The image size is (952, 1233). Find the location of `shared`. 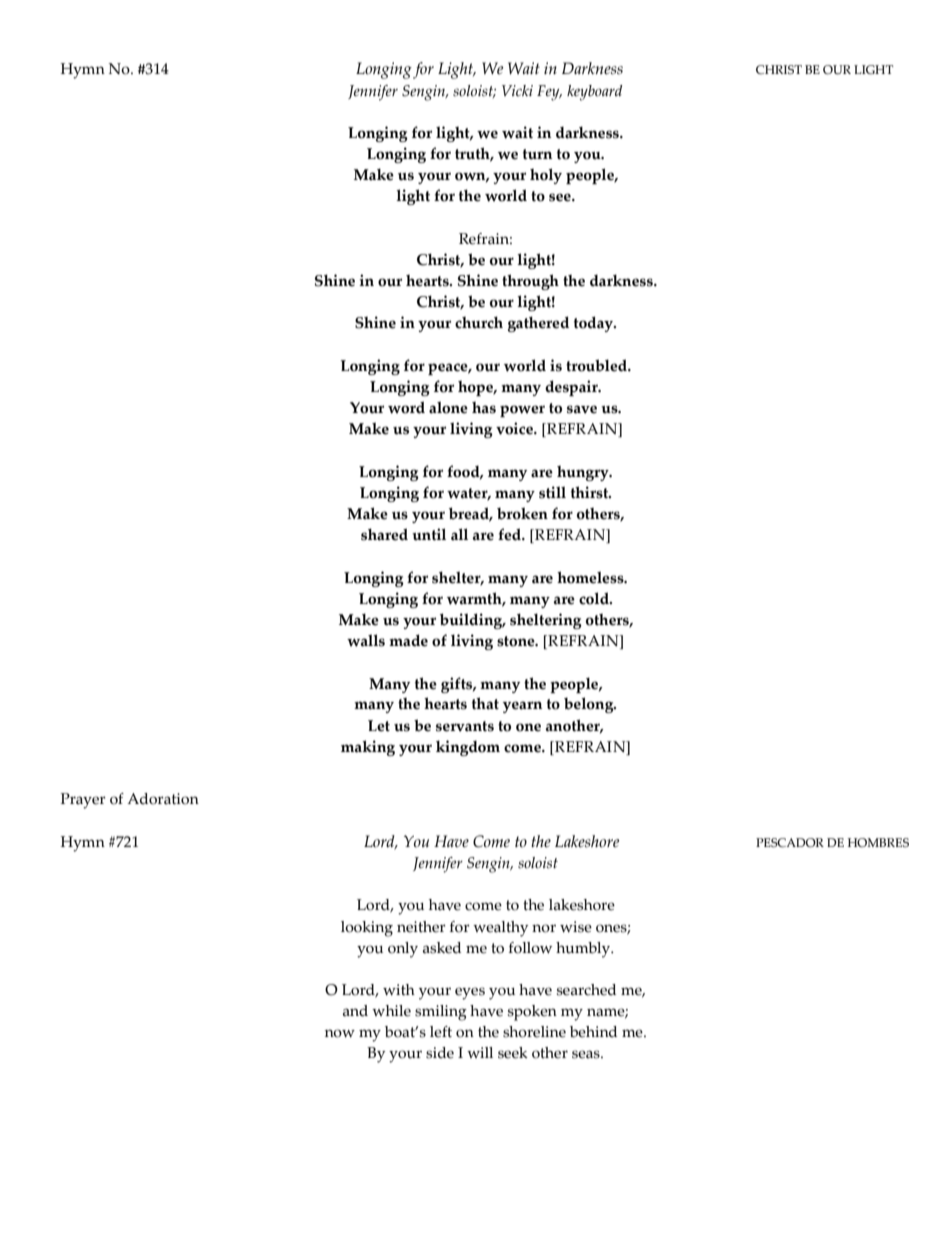

shared is located at coordinates (384, 534).
